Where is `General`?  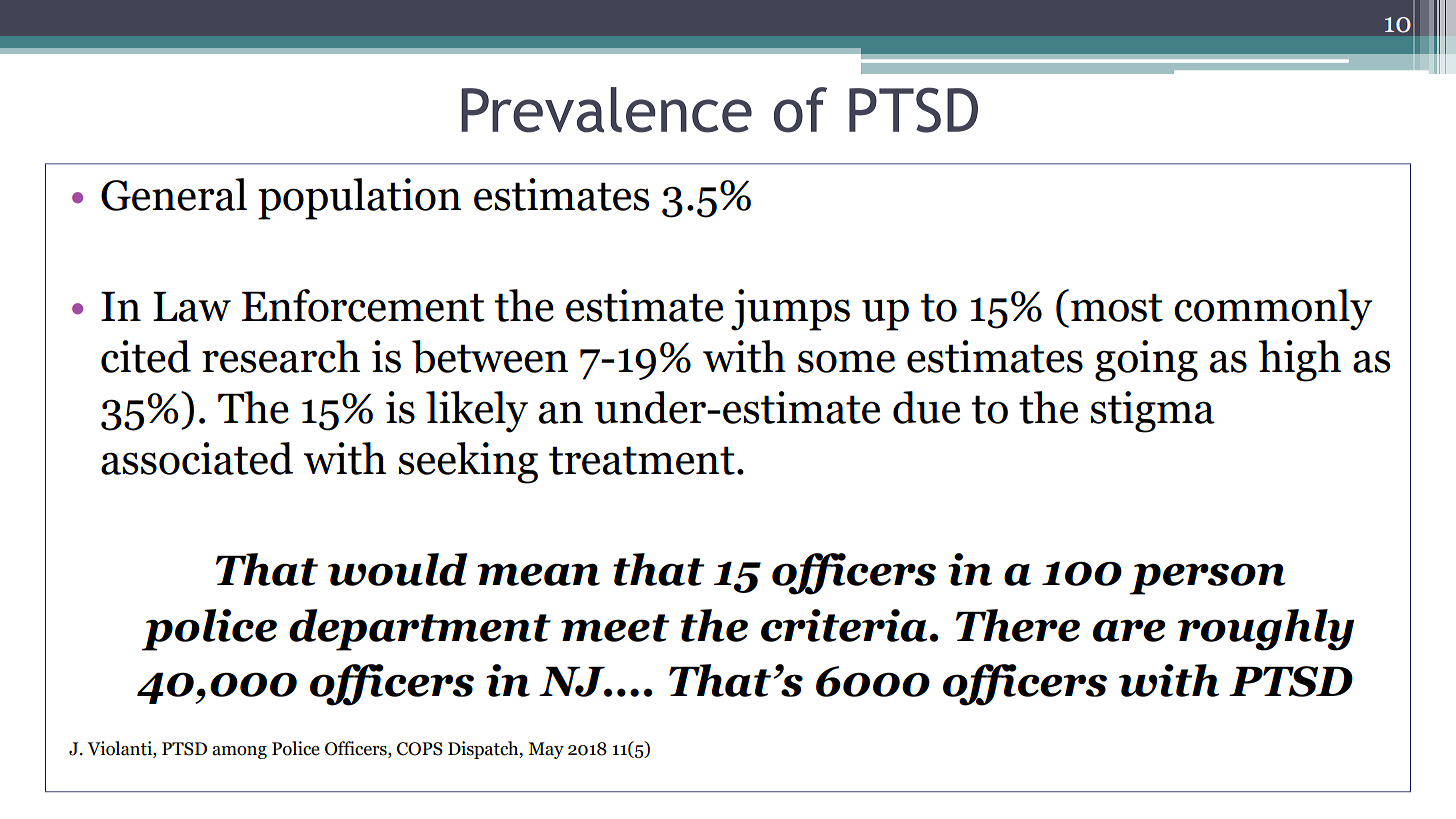 General is located at coordinates (174, 194).
